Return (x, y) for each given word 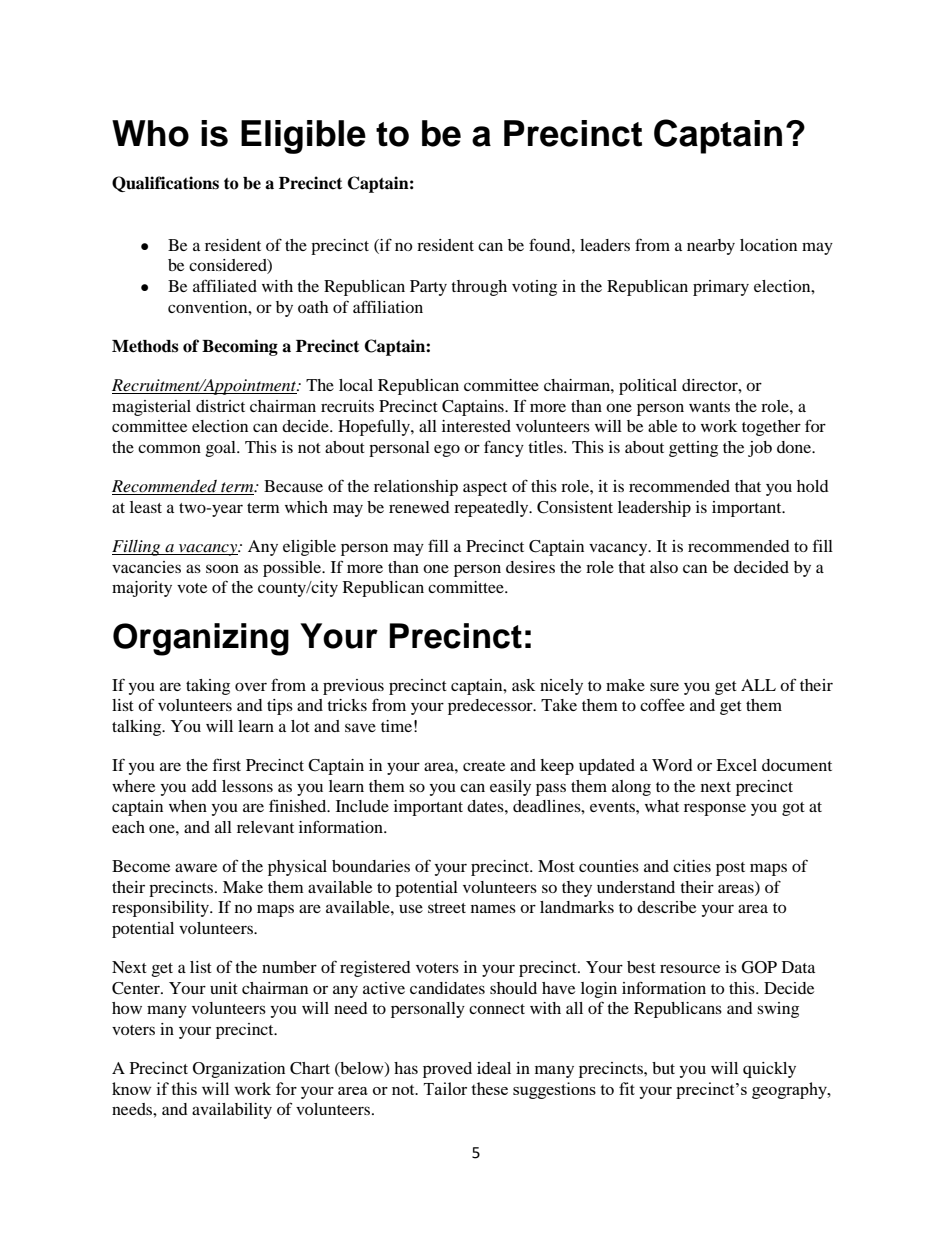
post (730, 869)
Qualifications (165, 184)
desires (530, 567)
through (479, 288)
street (447, 908)
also (664, 567)
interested (476, 426)
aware (196, 867)
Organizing (201, 639)
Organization (239, 1070)
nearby (711, 247)
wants (709, 407)
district (220, 406)
